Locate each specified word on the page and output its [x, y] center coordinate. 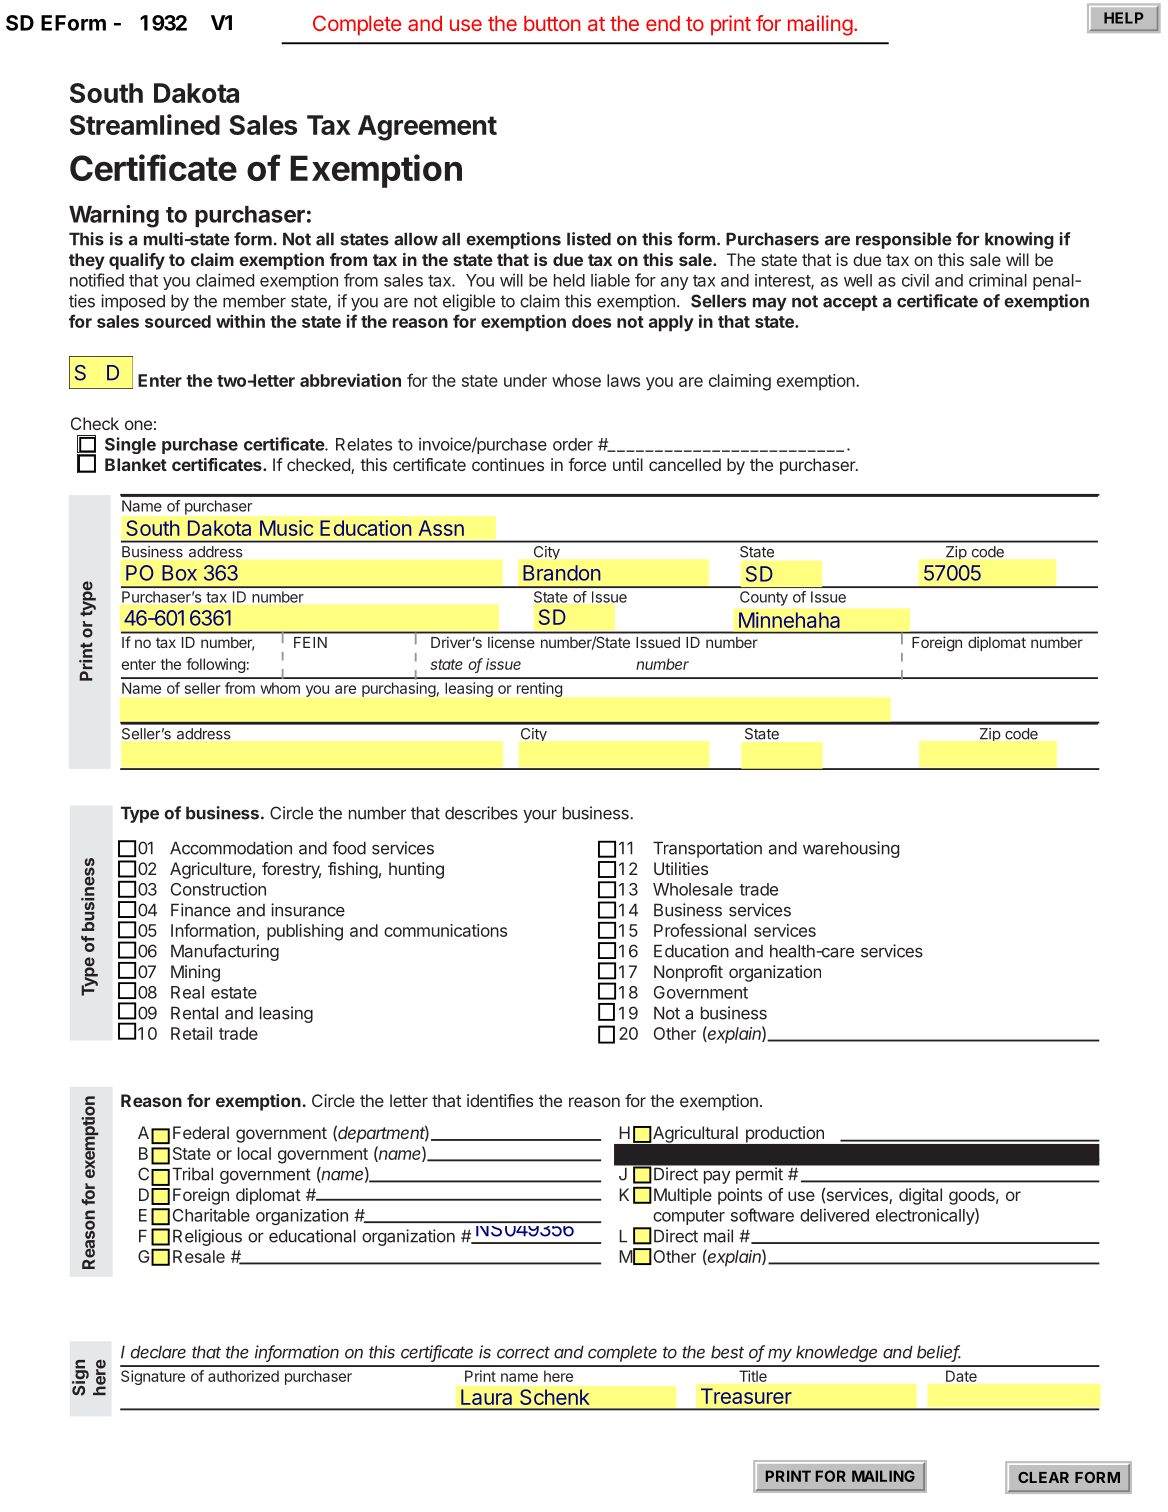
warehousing [851, 849]
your [540, 816]
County [764, 598]
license [511, 642]
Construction [218, 889]
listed [589, 239]
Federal [201, 1132]
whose [576, 380]
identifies [500, 1100]
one [138, 425]
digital [920, 1196]
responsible [904, 240]
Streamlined [145, 124]
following [216, 665]
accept [850, 303]
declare [158, 1352]
